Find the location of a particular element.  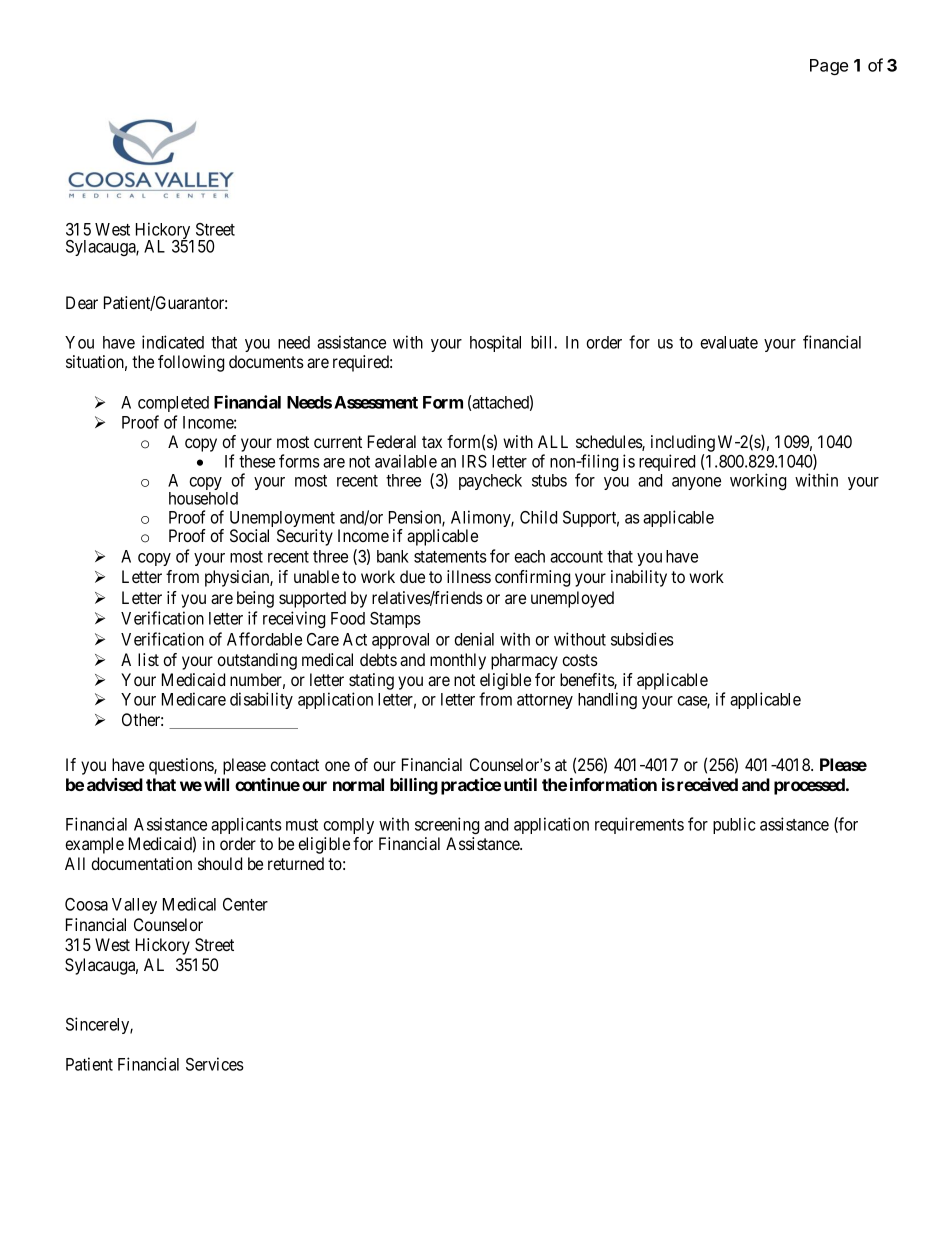

Dear is located at coordinates (82, 302).
